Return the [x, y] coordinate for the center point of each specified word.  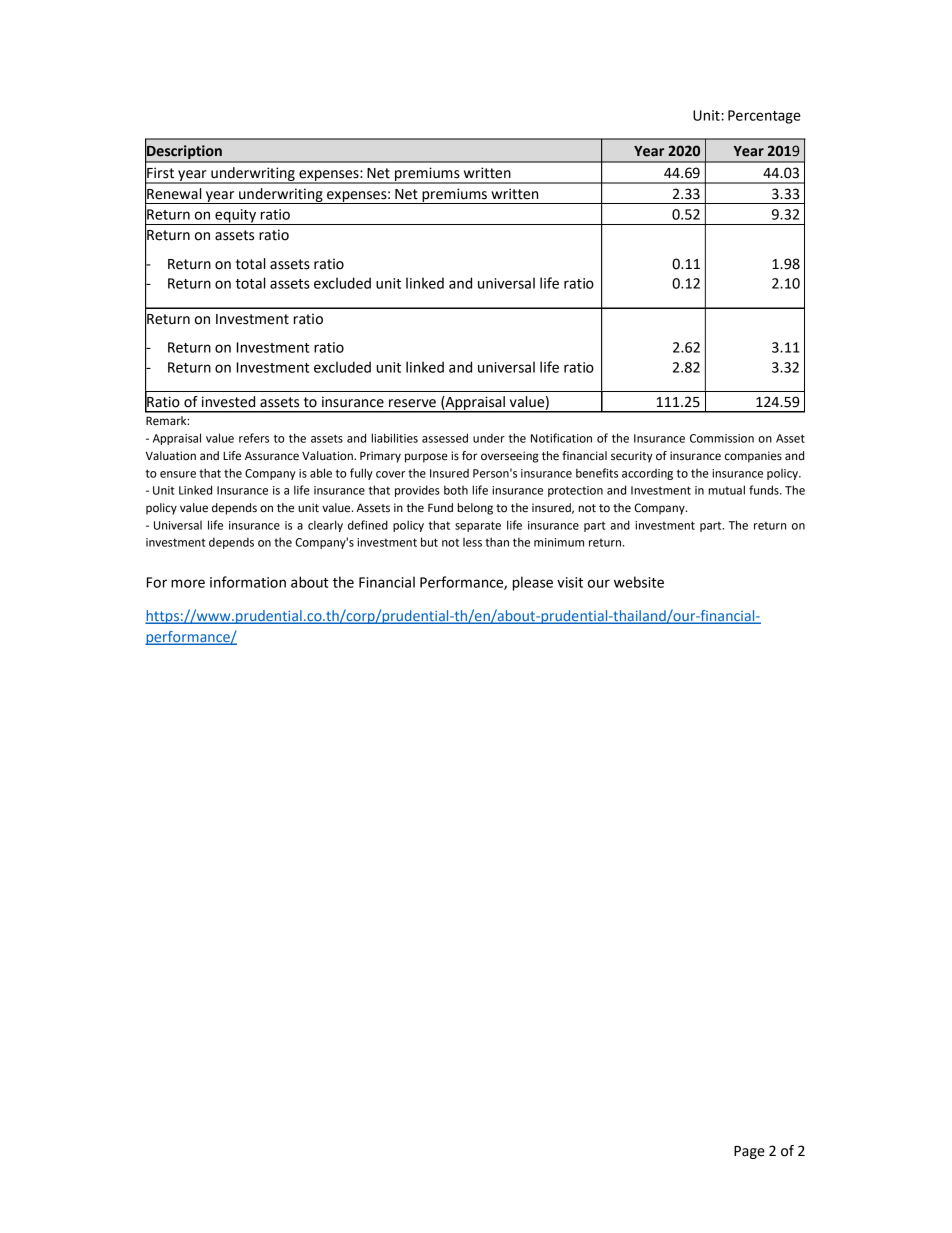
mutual [726, 490]
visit [570, 582]
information [248, 582]
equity [236, 217]
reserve [412, 403]
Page [749, 1152]
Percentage [764, 117]
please [533, 583]
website [639, 582]
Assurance [272, 456]
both [456, 490]
